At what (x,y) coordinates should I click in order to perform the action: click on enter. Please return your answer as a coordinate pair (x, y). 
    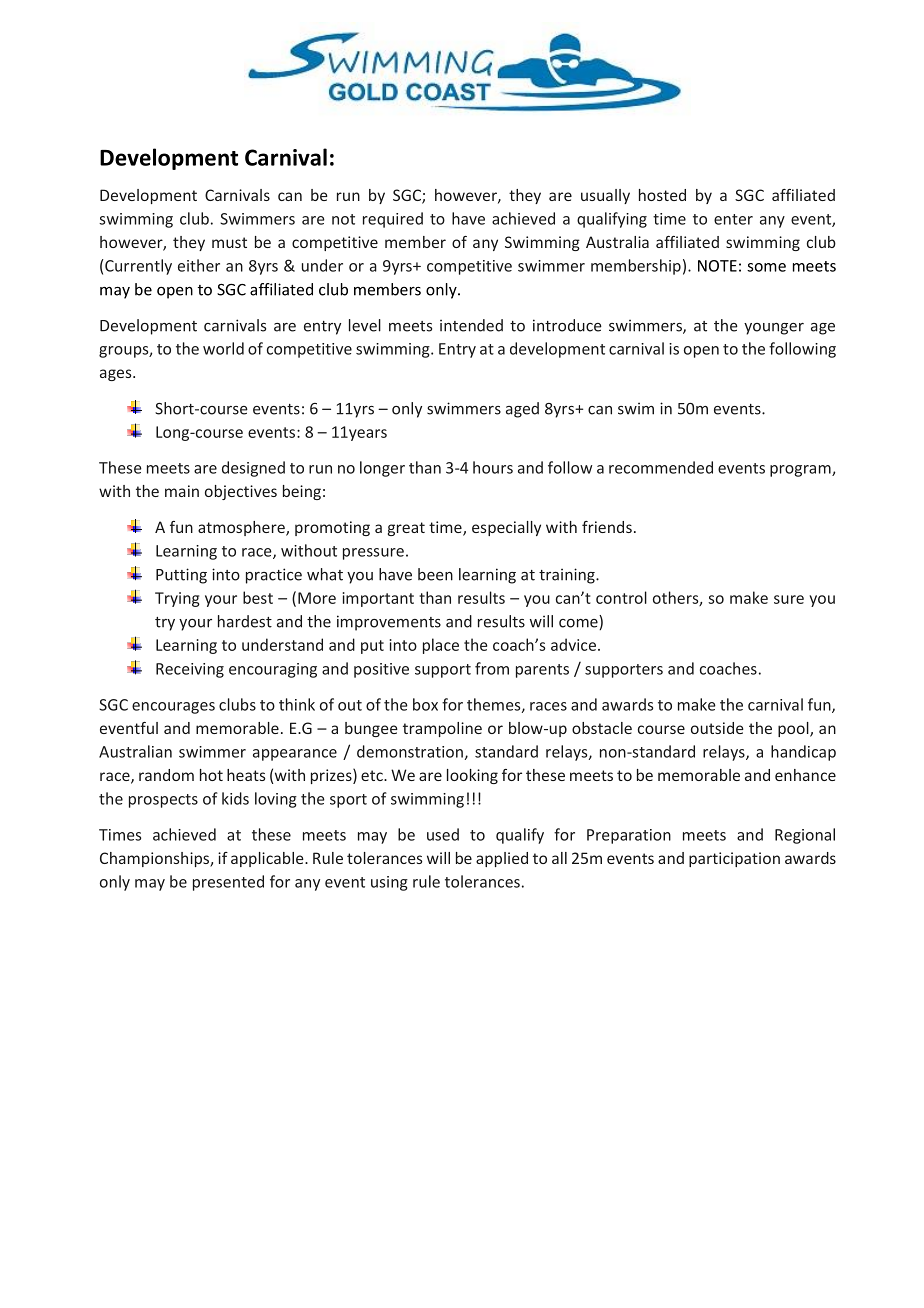
    Looking at the image, I should click on (733, 219).
